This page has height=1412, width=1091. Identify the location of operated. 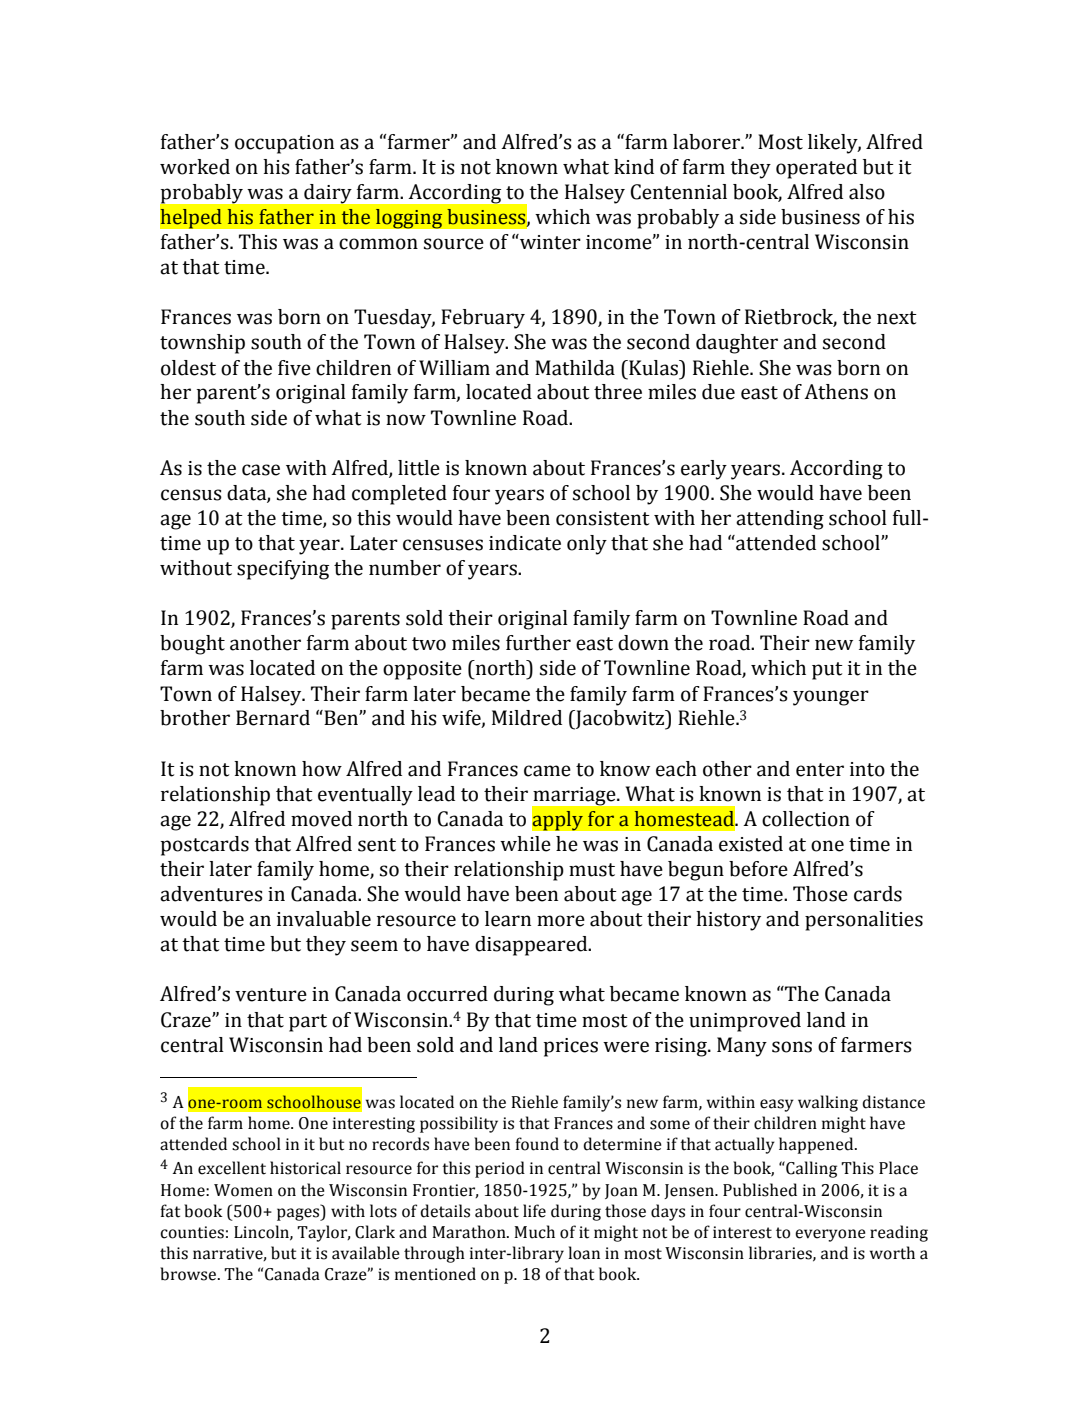
(816, 169).
